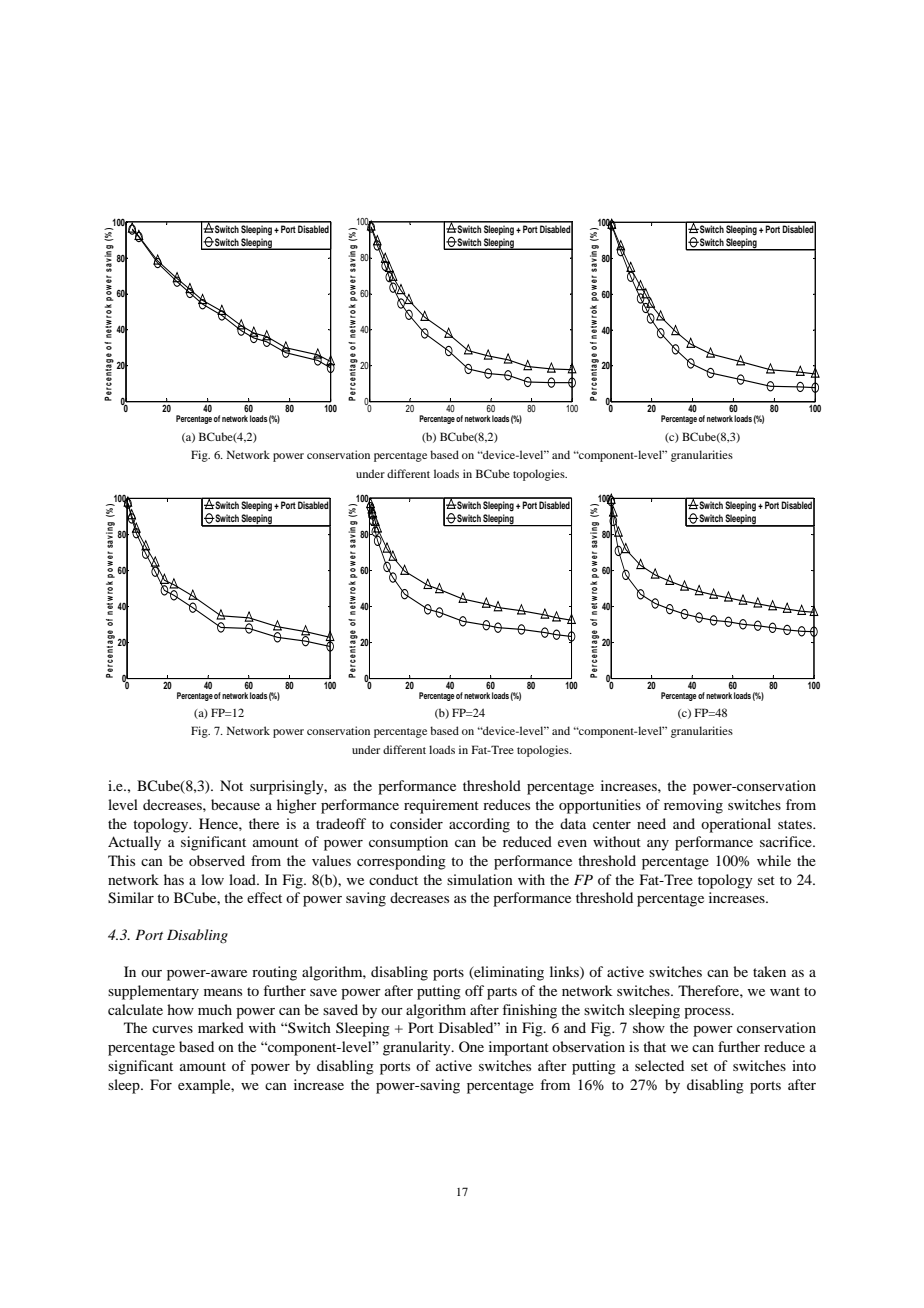 The width and height of the screenshot is (924, 1308). Describe the element at coordinates (264, 897) in the screenshot. I see `effect` at that location.
